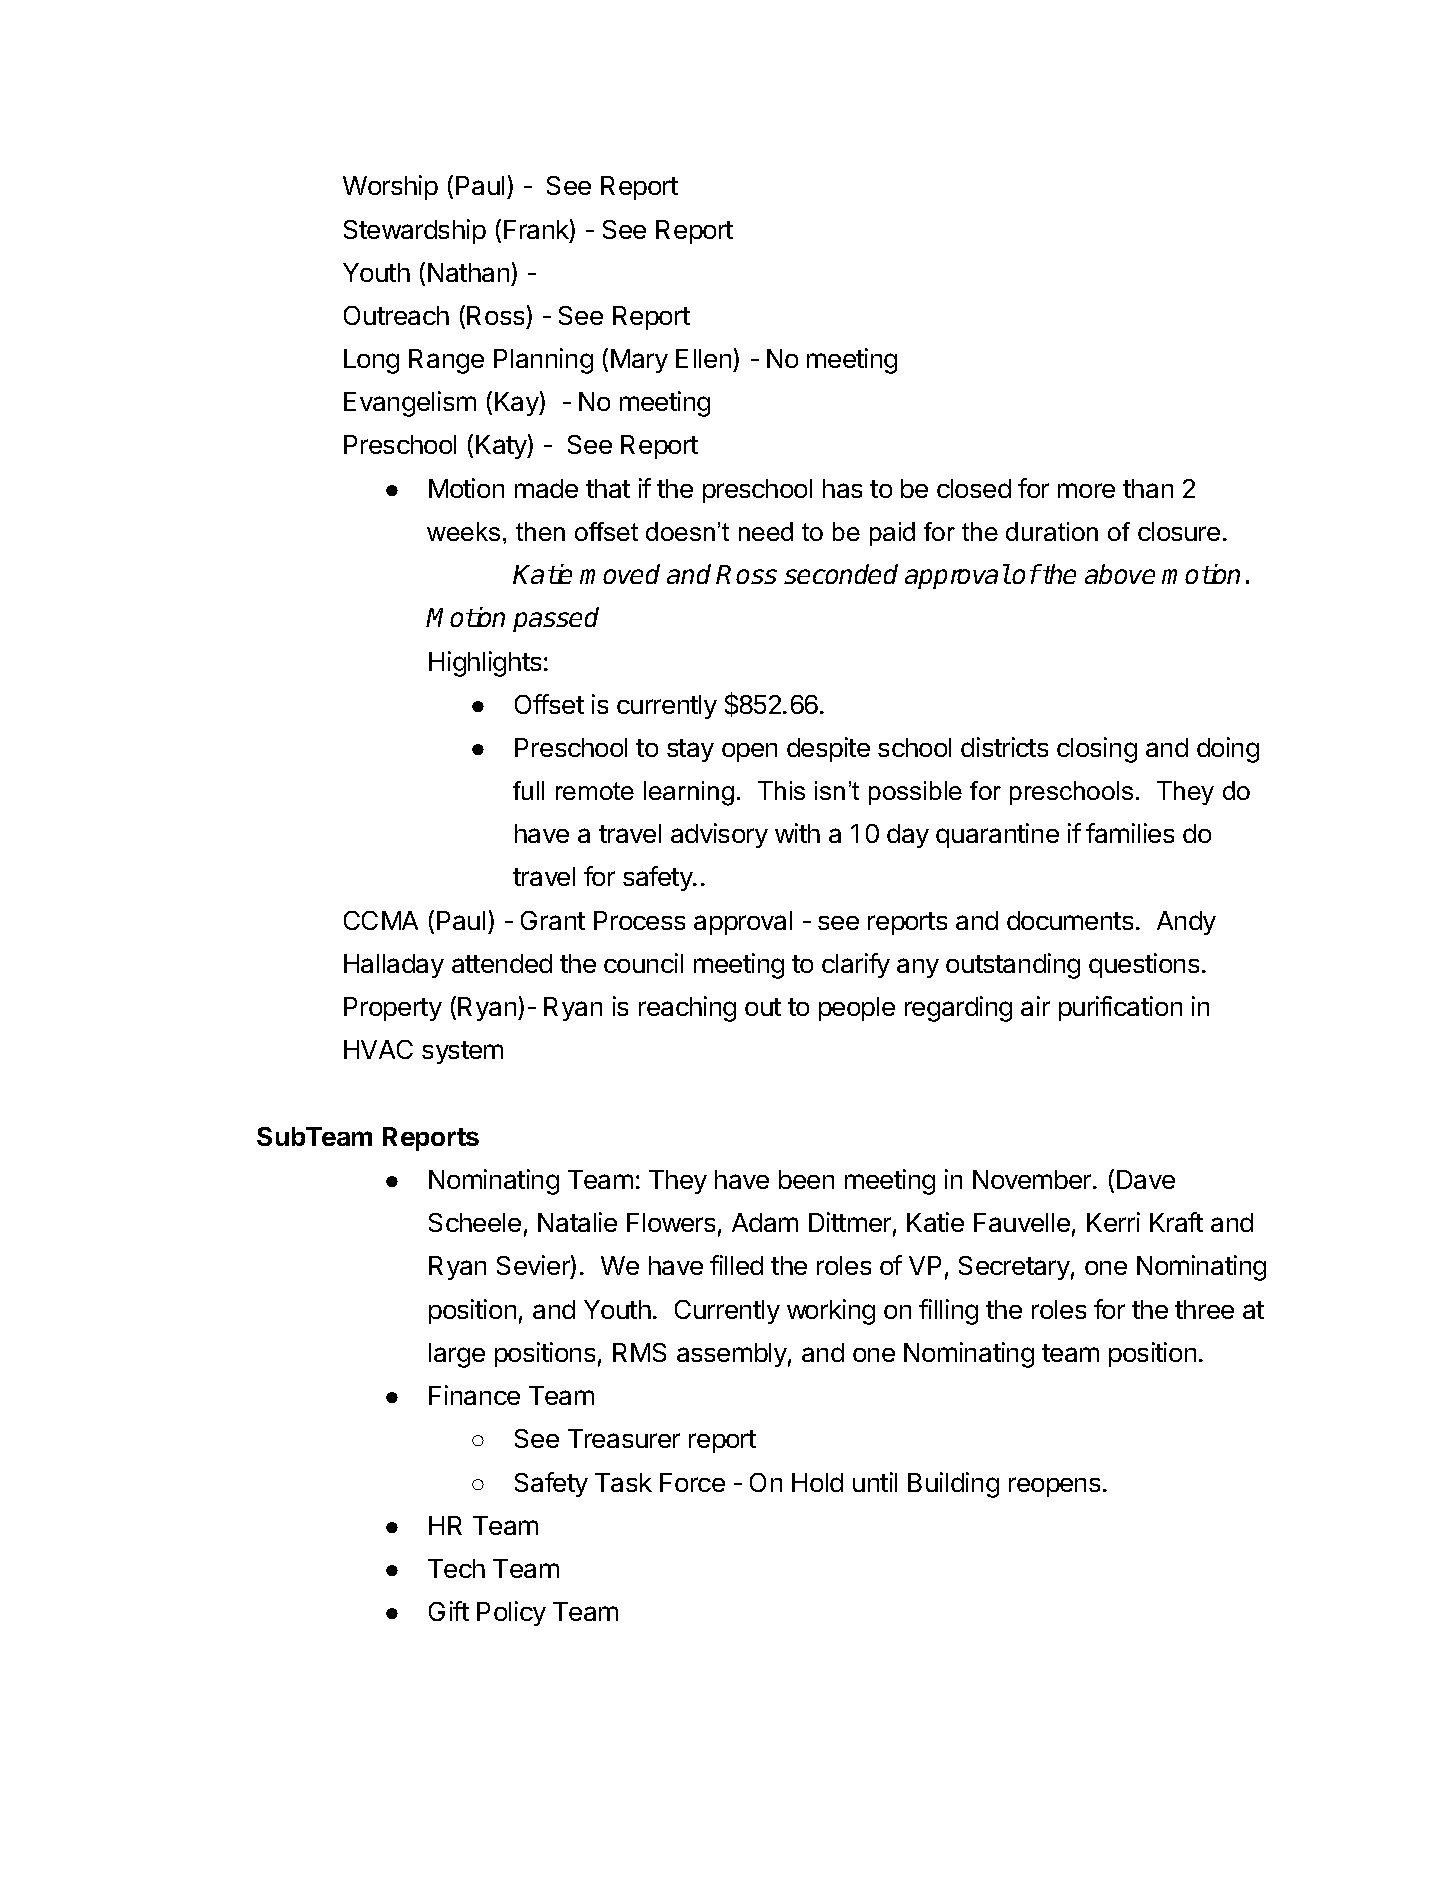  What do you see at coordinates (703, 358) in the screenshot?
I see `Ellen` at bounding box center [703, 358].
